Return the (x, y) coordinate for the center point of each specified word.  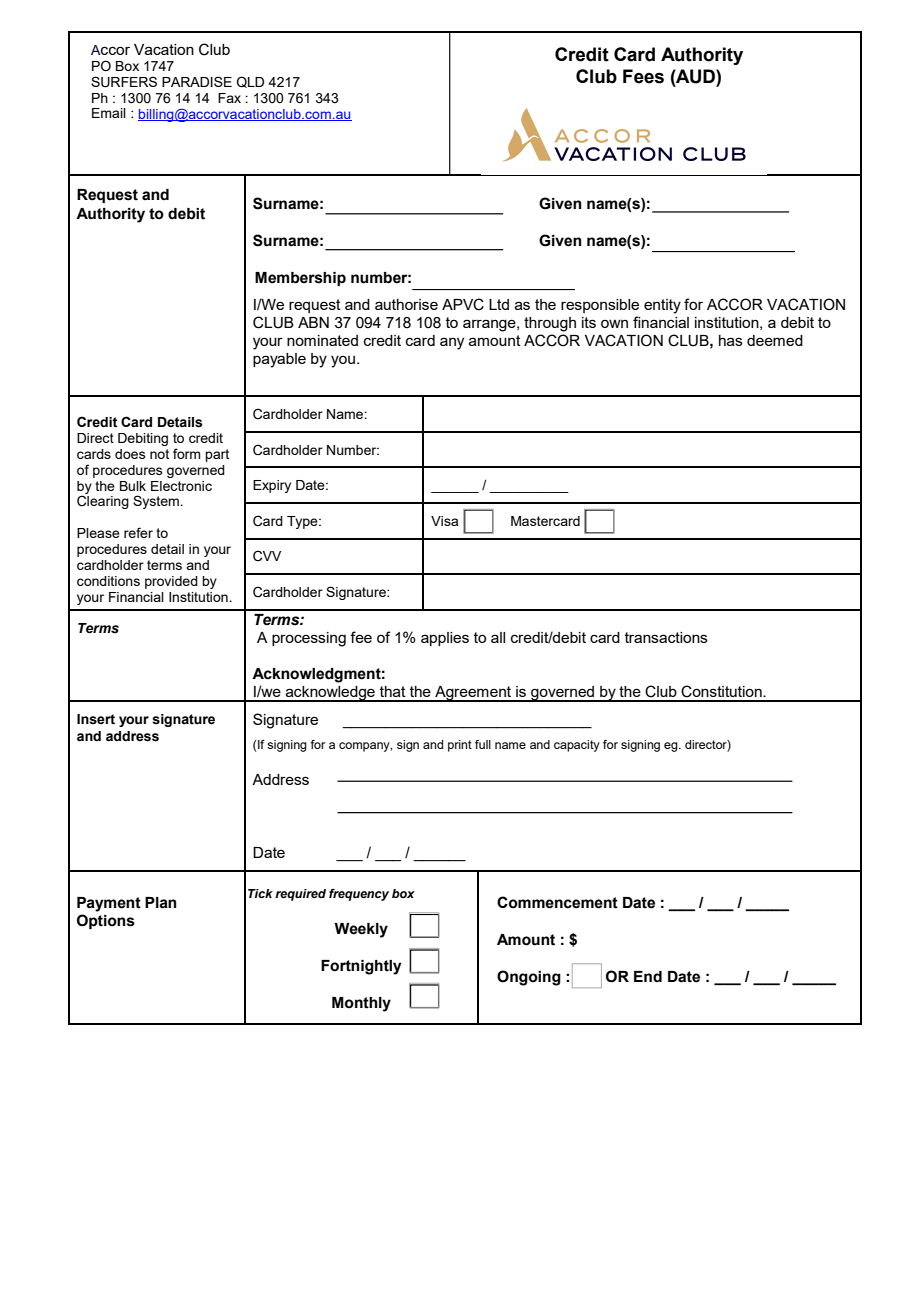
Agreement (473, 694)
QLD (250, 82)
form (187, 453)
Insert (96, 719)
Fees (643, 76)
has (731, 340)
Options (106, 921)
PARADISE (197, 81)
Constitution (722, 691)
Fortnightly (361, 967)
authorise (406, 304)
